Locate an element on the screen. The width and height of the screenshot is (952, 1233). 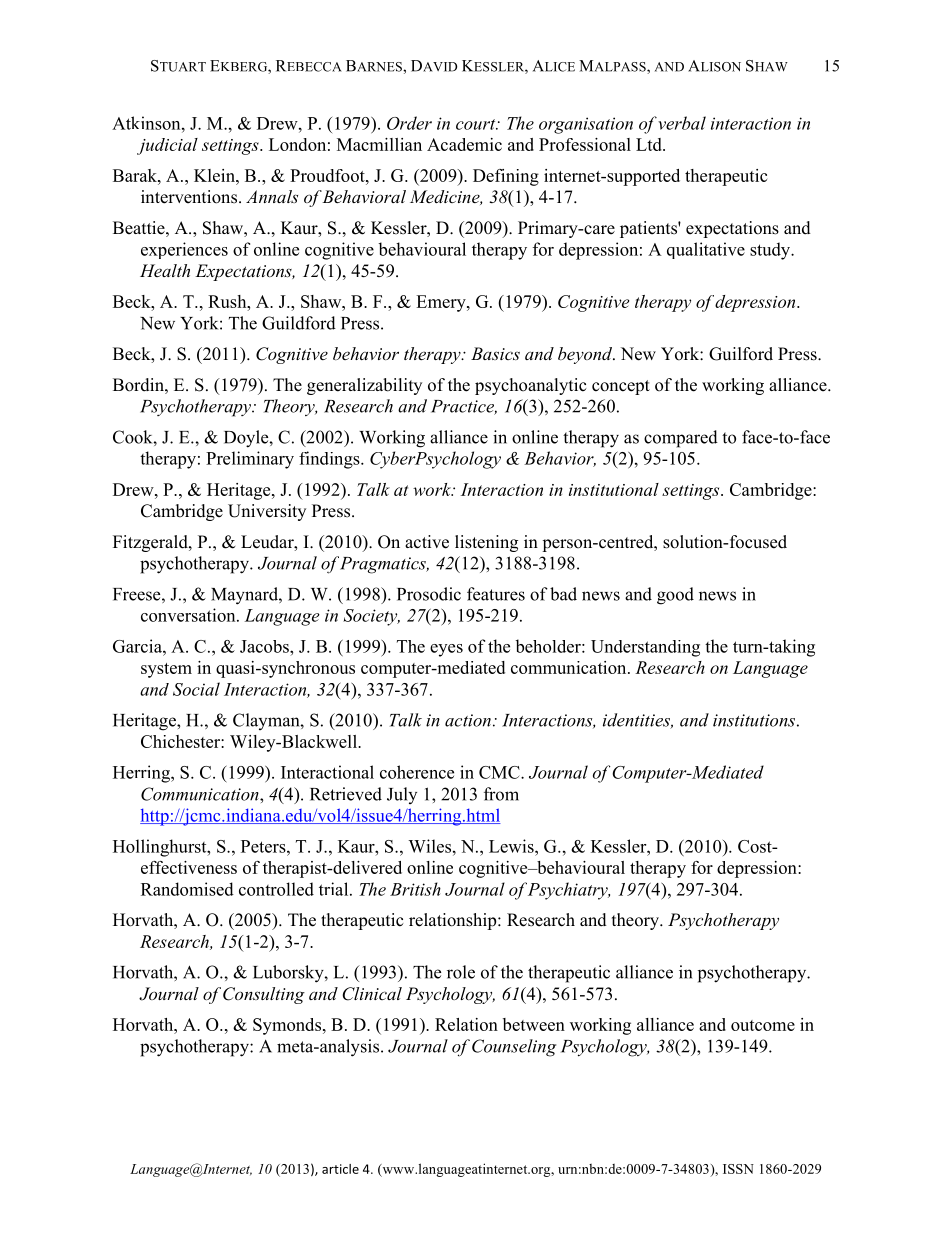
Understanding is located at coordinates (645, 648).
